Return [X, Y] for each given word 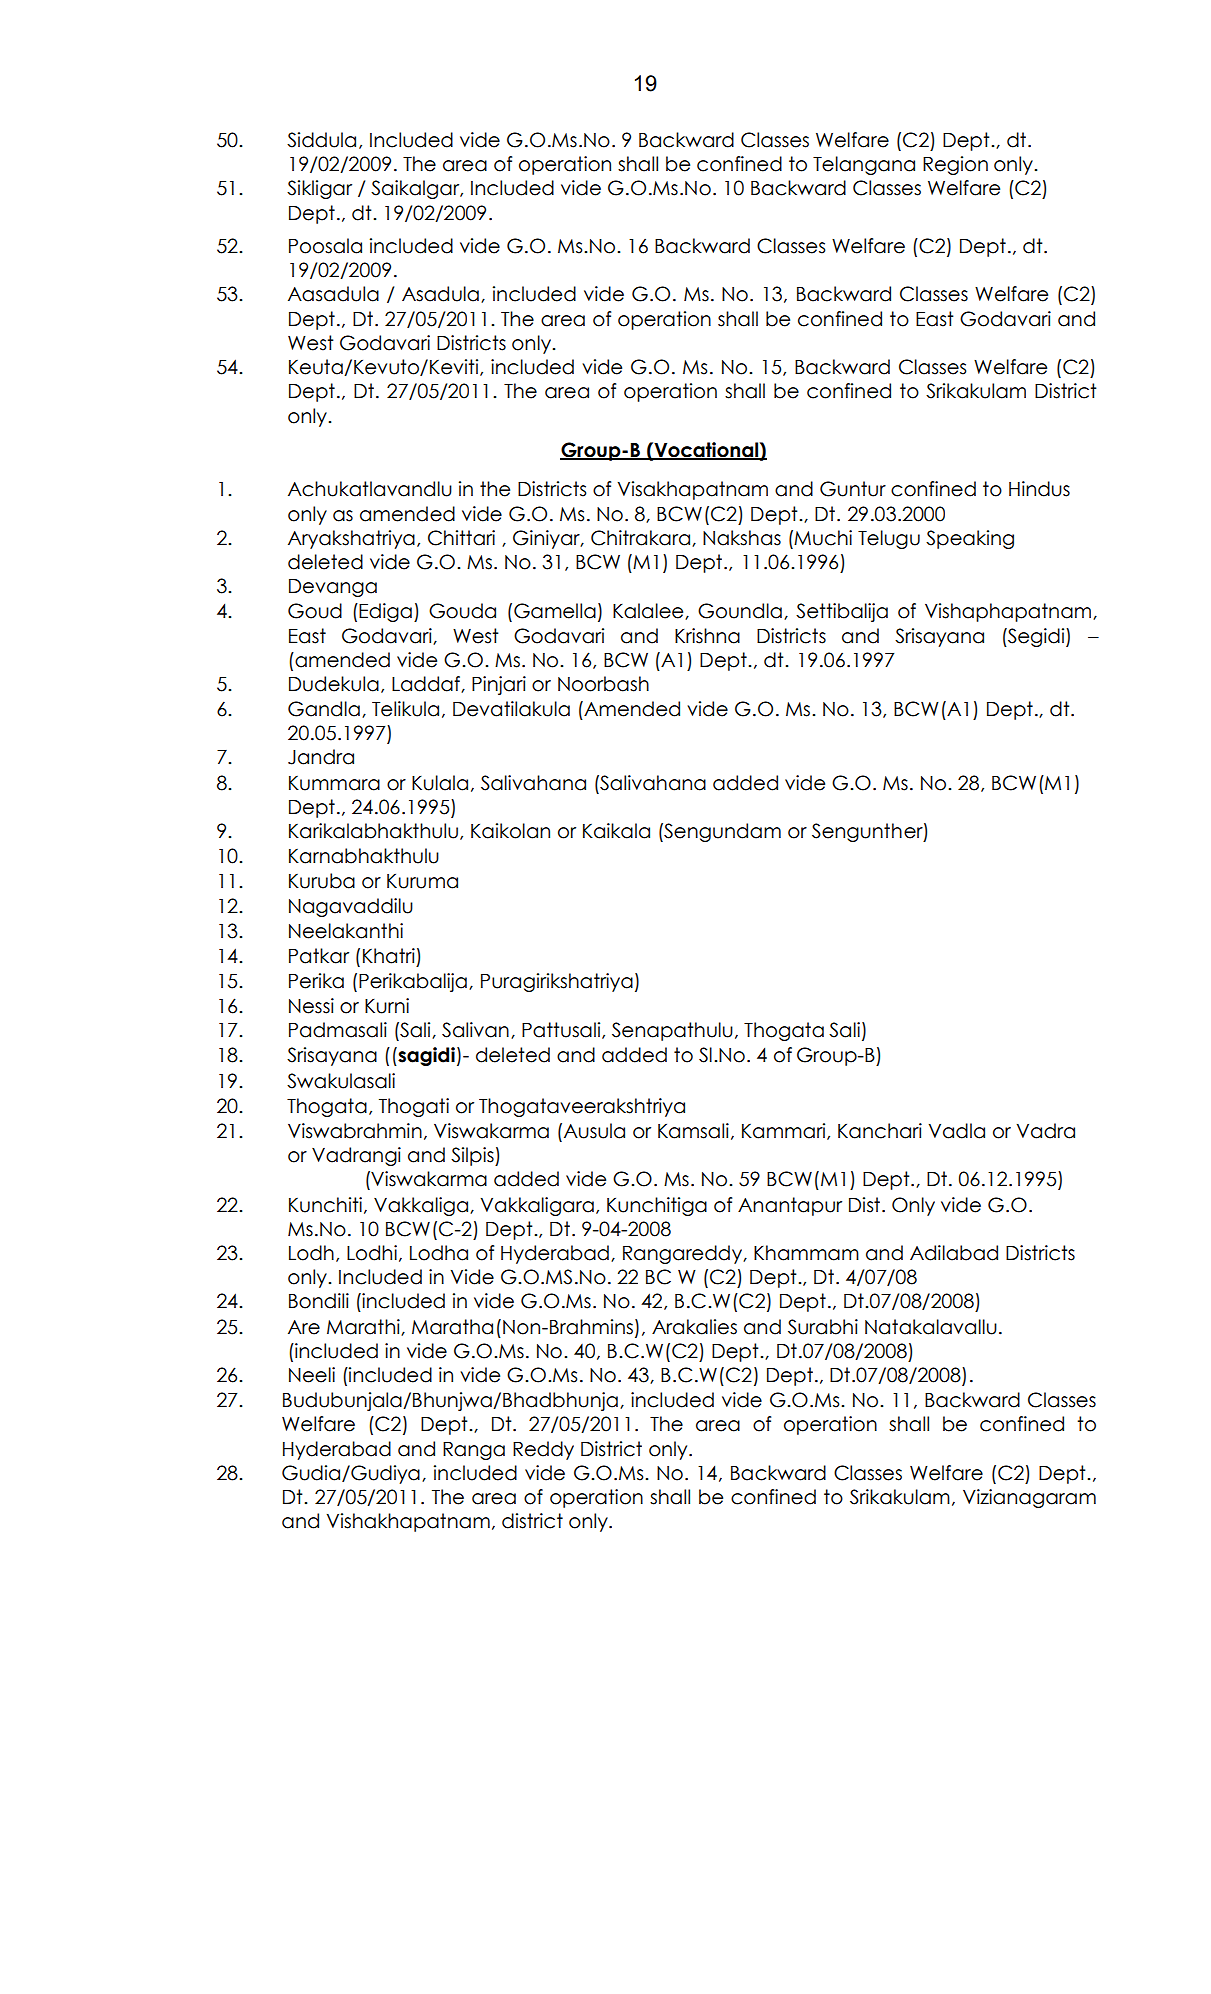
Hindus [1039, 489]
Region [955, 165]
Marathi [364, 1327]
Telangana [864, 165]
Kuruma [422, 881]
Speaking [970, 539]
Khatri [389, 956]
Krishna [707, 636]
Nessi [311, 1006]
